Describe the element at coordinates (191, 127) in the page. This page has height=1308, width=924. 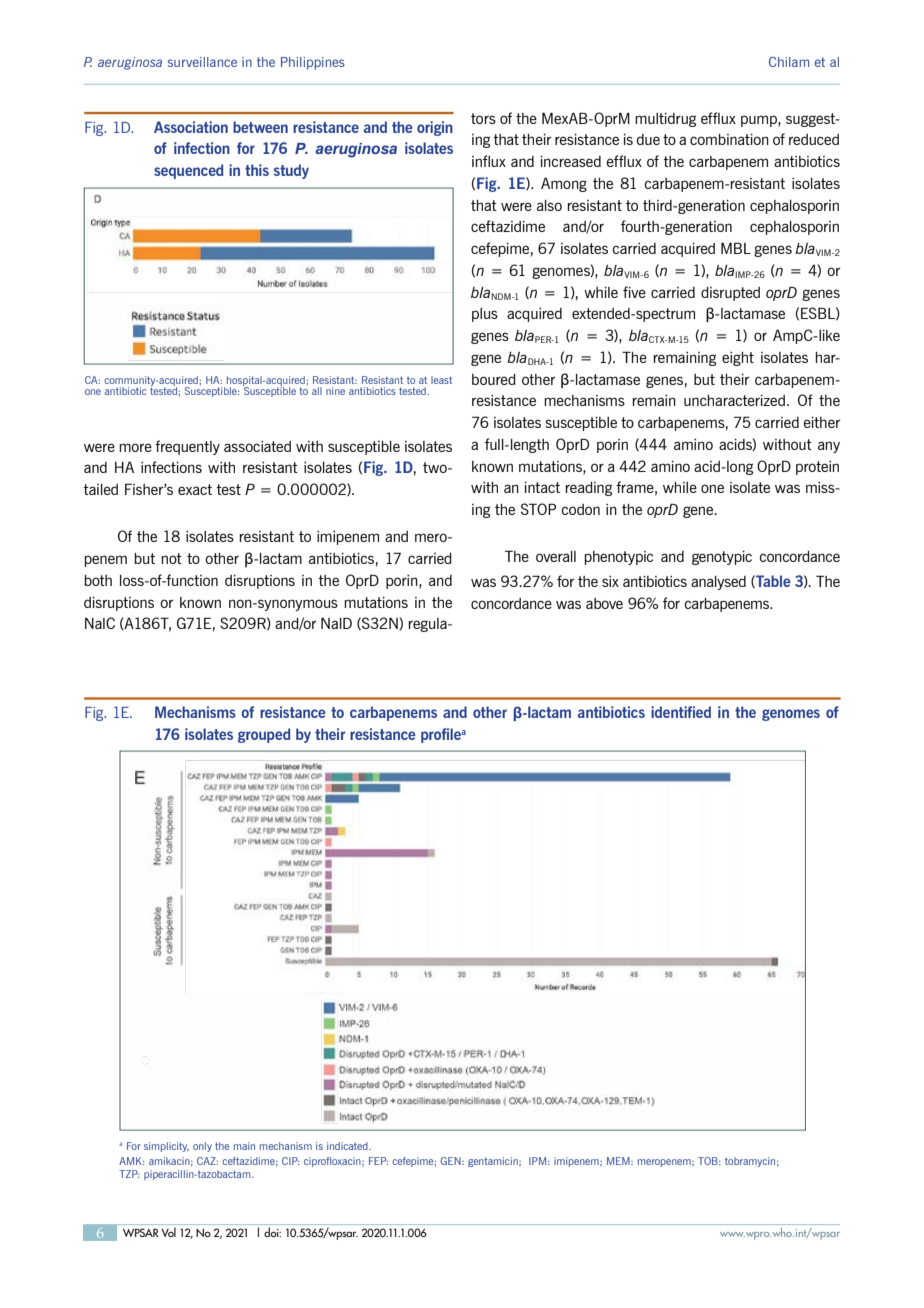
I see `Association` at that location.
